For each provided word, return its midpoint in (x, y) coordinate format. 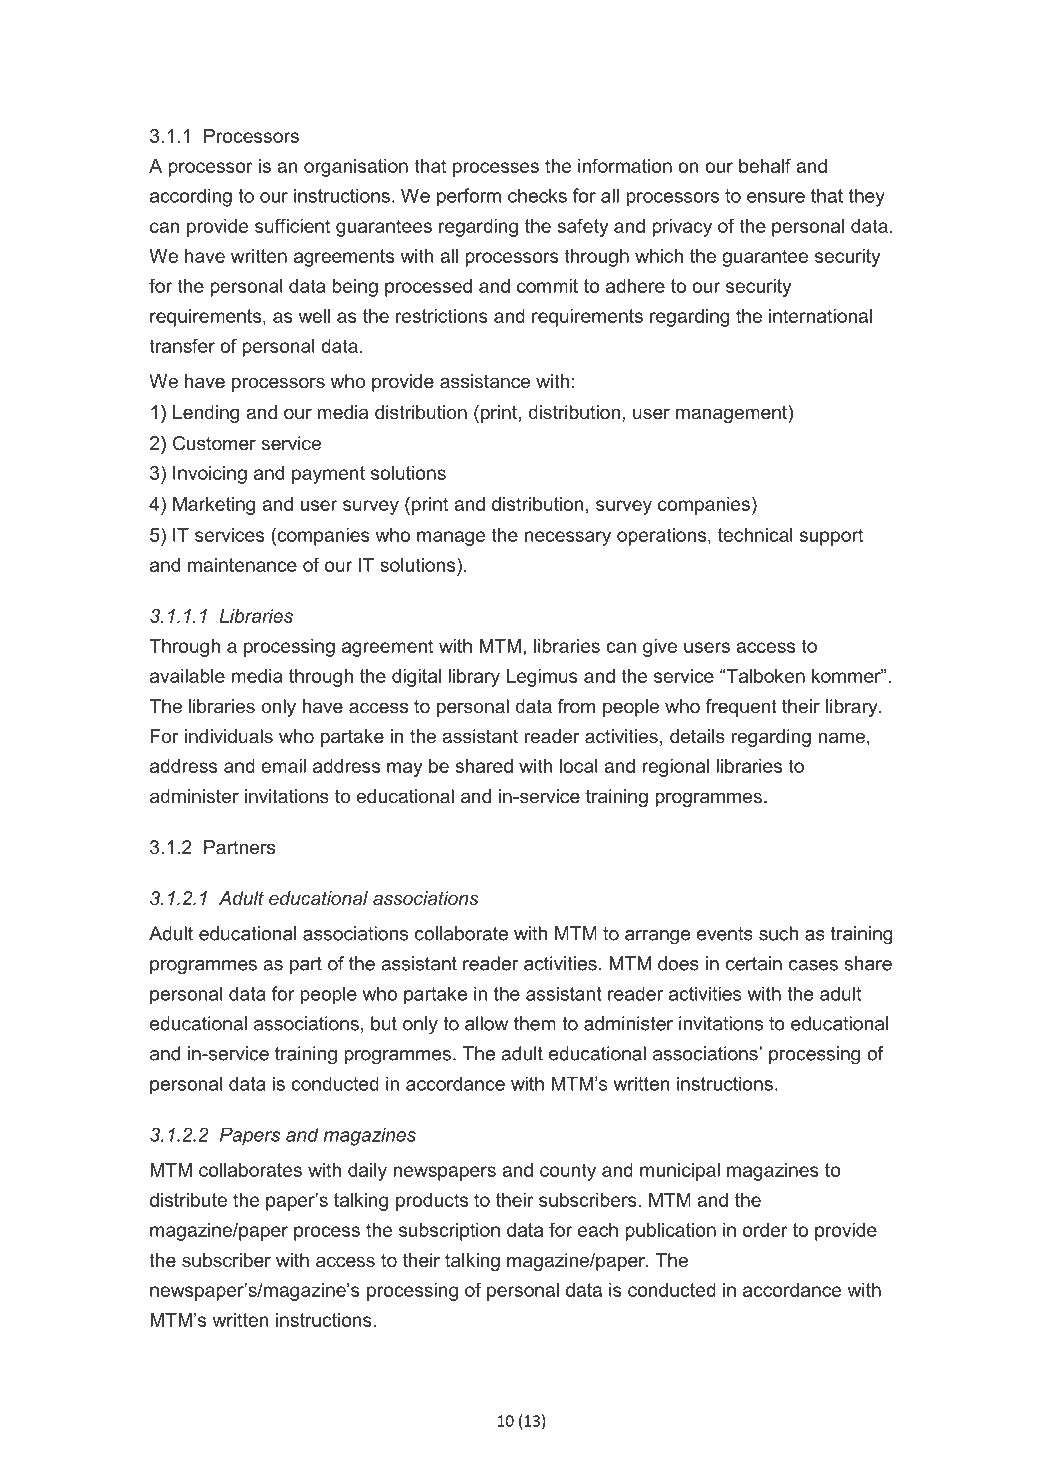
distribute (188, 1200)
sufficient (292, 225)
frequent (741, 708)
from (576, 706)
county (568, 1172)
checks (537, 195)
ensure (776, 197)
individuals (229, 736)
